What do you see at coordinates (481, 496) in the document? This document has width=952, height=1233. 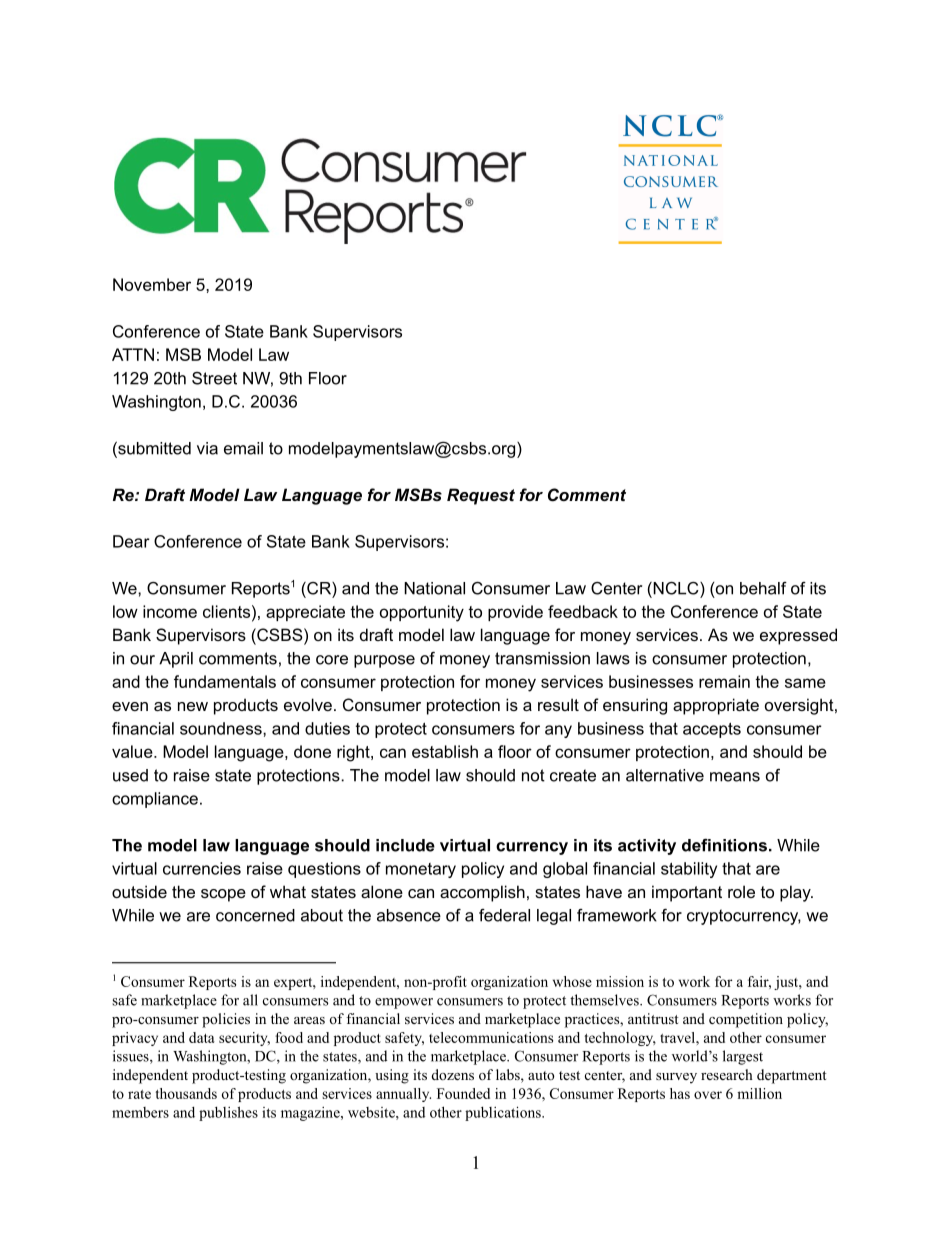 I see `Request` at bounding box center [481, 496].
